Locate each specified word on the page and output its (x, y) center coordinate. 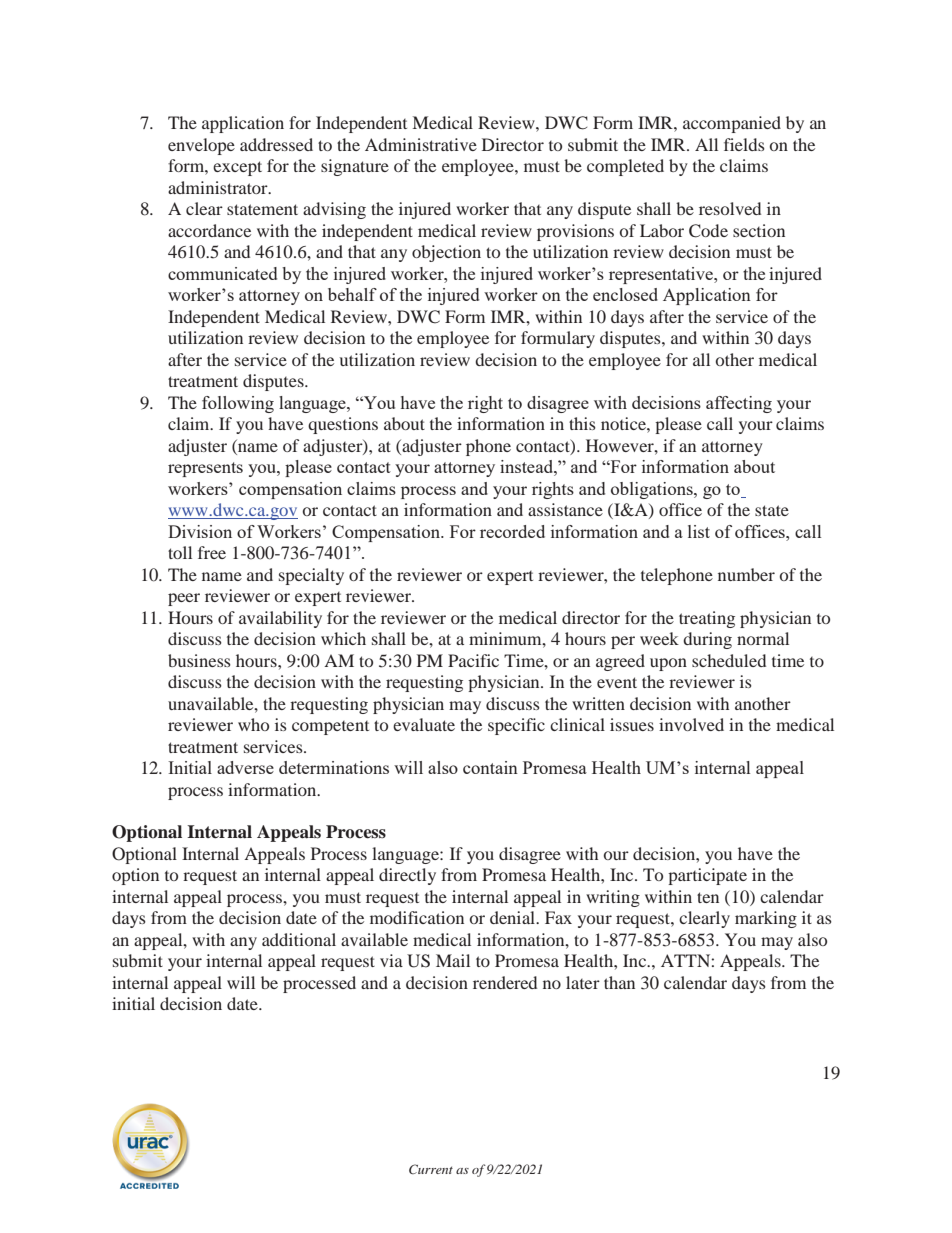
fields (744, 144)
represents (205, 469)
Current (431, 1169)
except (237, 168)
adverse (245, 767)
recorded (512, 531)
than (619, 982)
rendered (505, 982)
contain (490, 767)
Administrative (421, 144)
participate (707, 876)
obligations (653, 490)
